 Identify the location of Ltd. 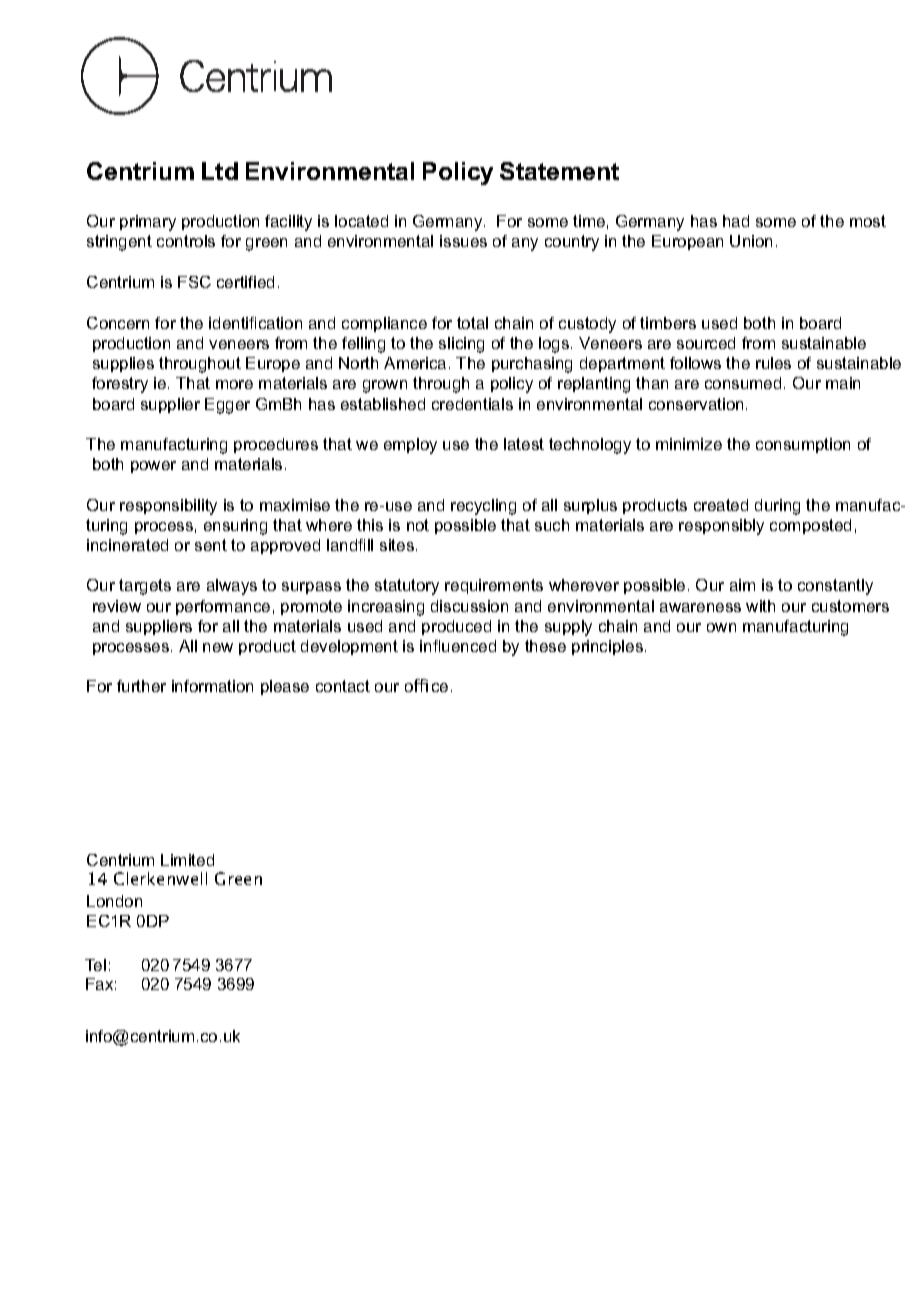
(220, 171).
